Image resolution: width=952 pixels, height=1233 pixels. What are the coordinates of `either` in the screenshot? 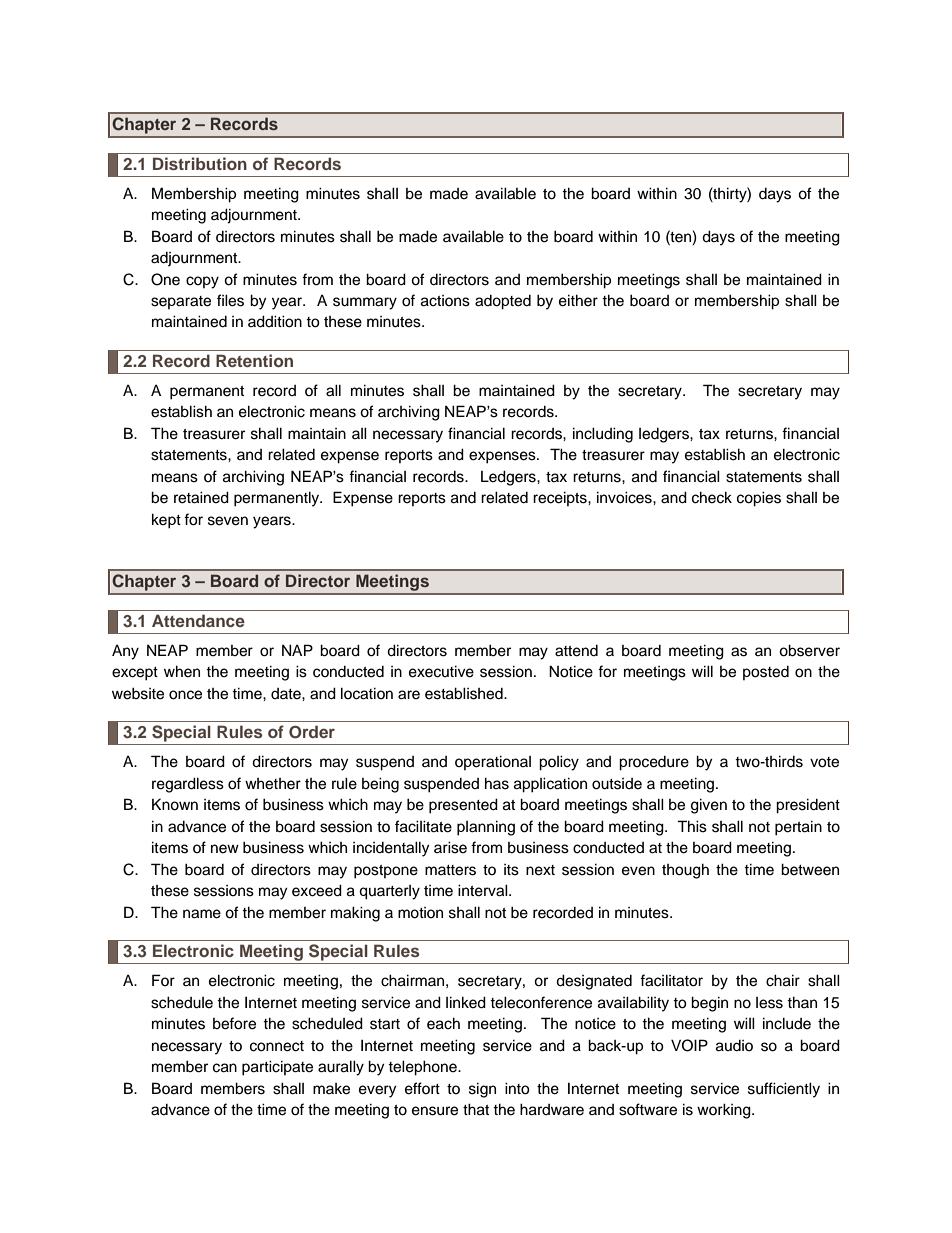 It's located at (578, 300).
